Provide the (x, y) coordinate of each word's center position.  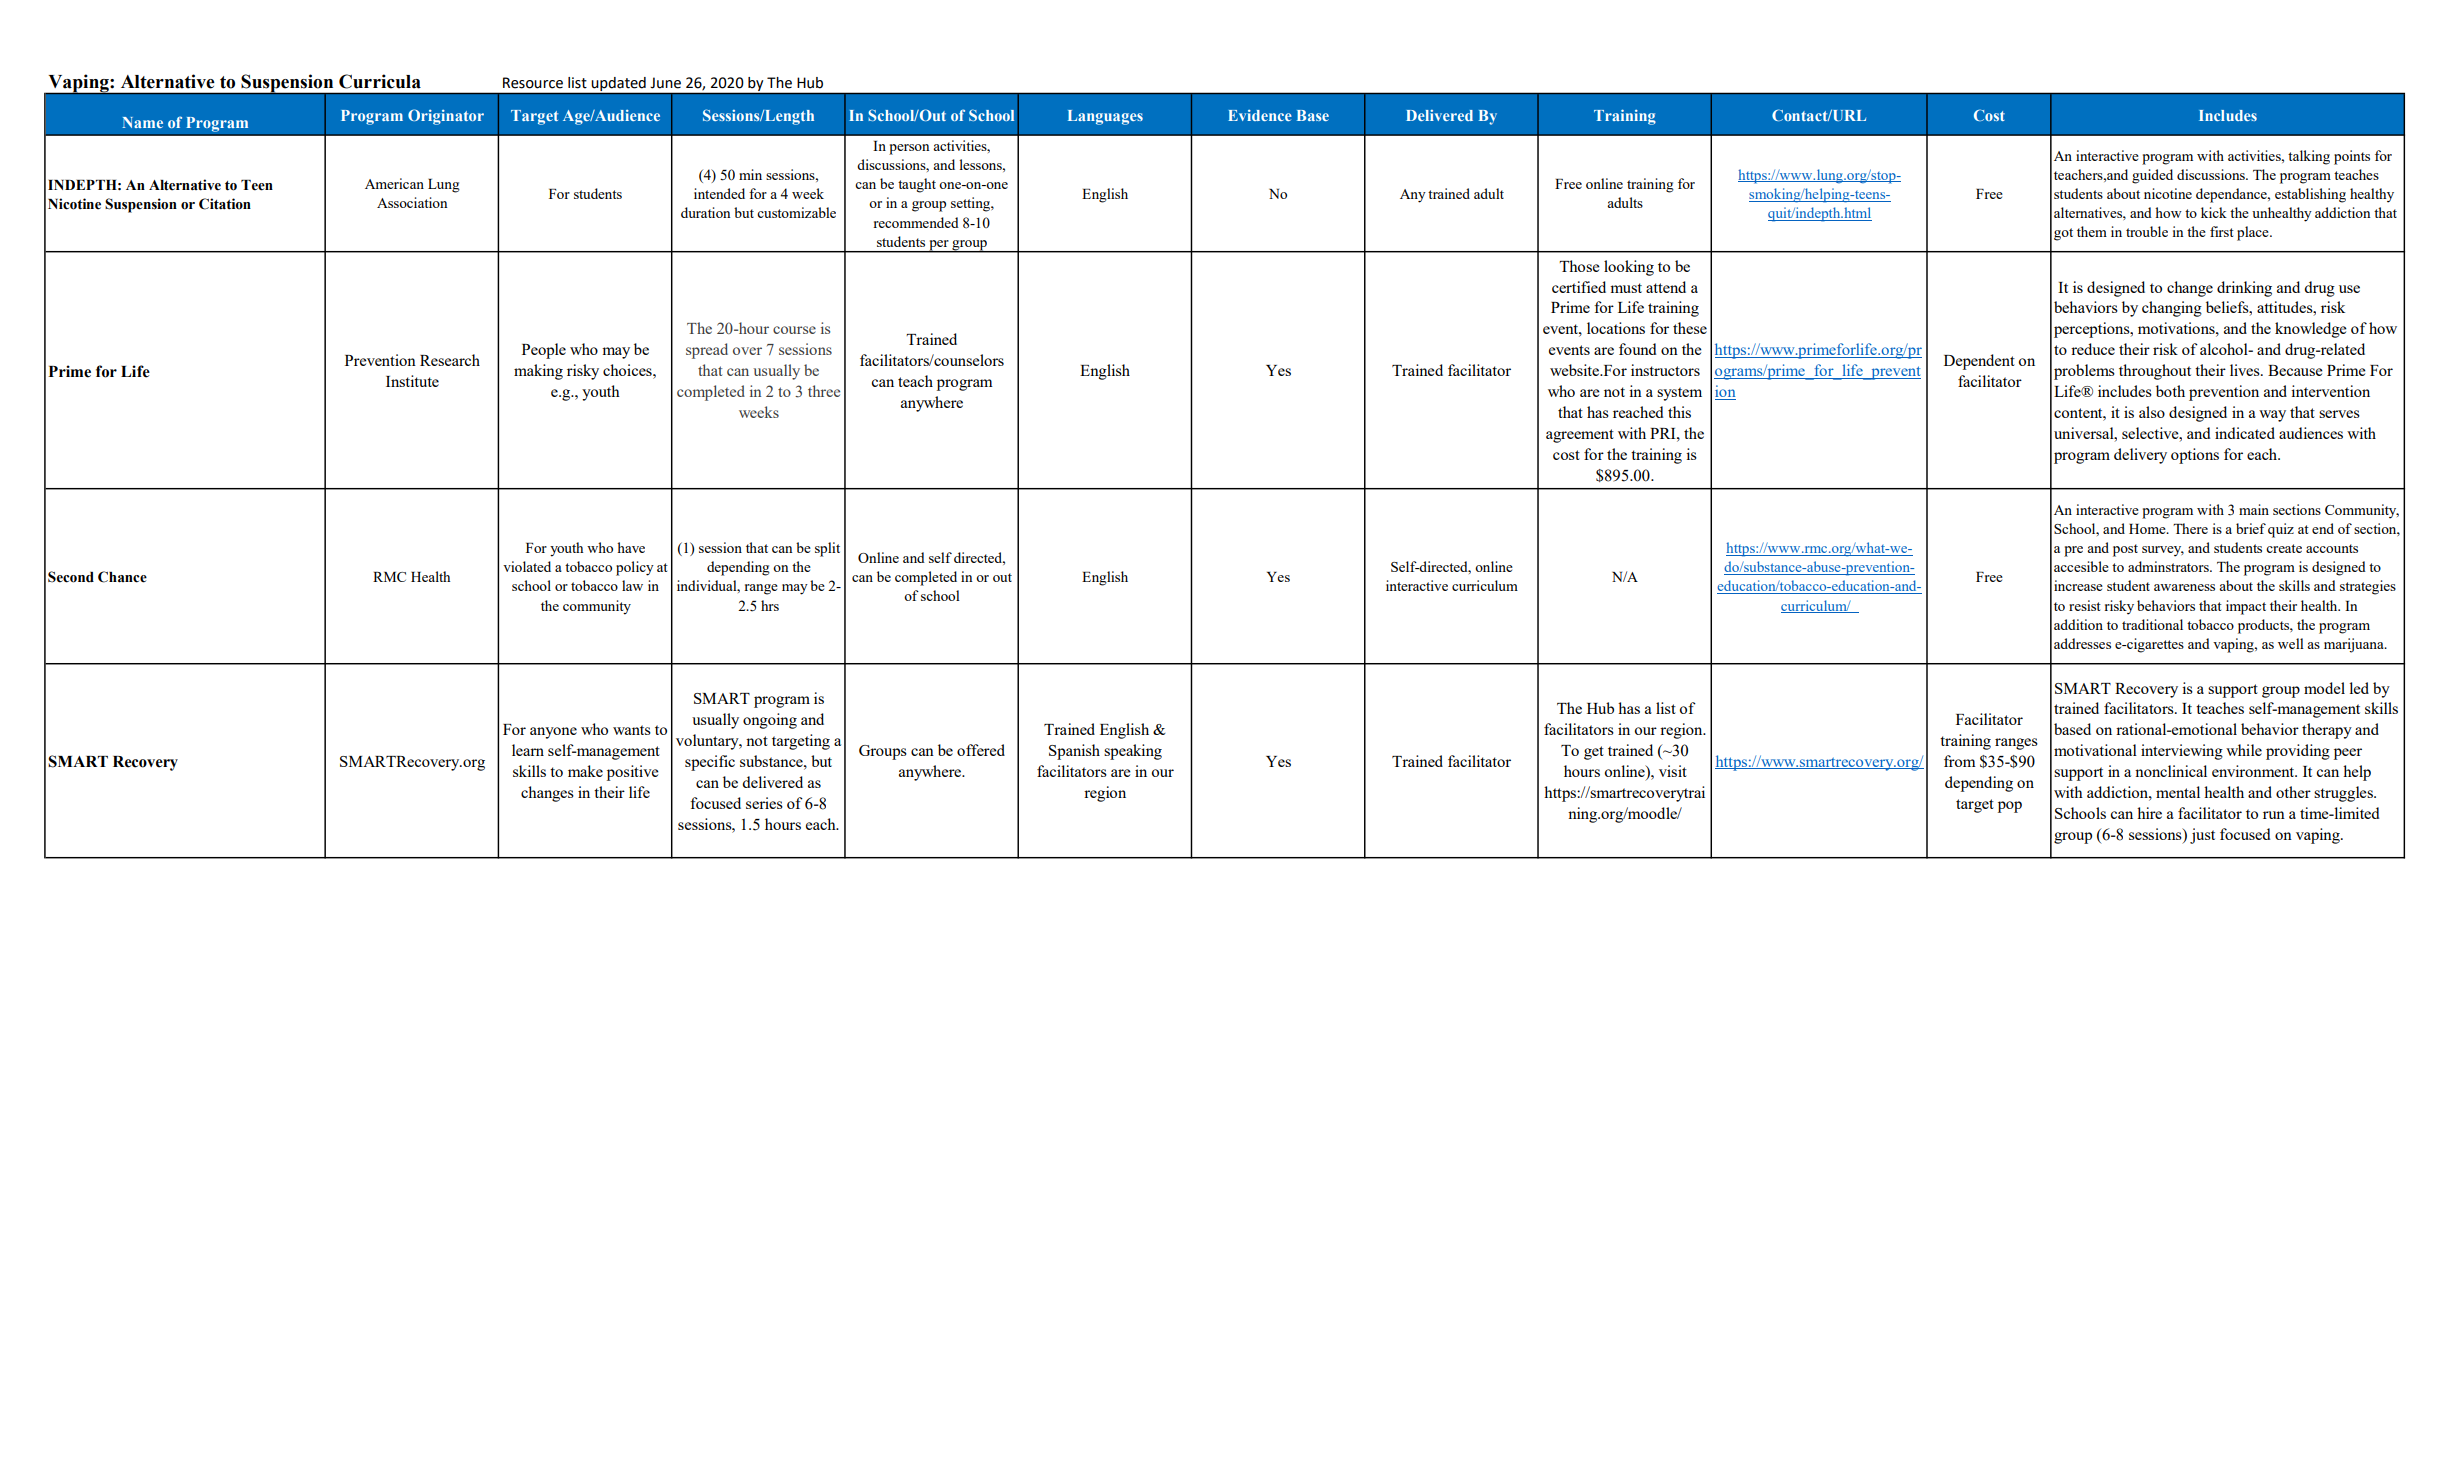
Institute (412, 381)
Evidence (1260, 115)
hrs (770, 605)
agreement (1580, 436)
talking (2309, 157)
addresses (2082, 643)
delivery (2140, 456)
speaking (1133, 752)
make (585, 771)
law (632, 585)
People (544, 351)
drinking (2244, 289)
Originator (446, 117)
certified (1579, 287)
